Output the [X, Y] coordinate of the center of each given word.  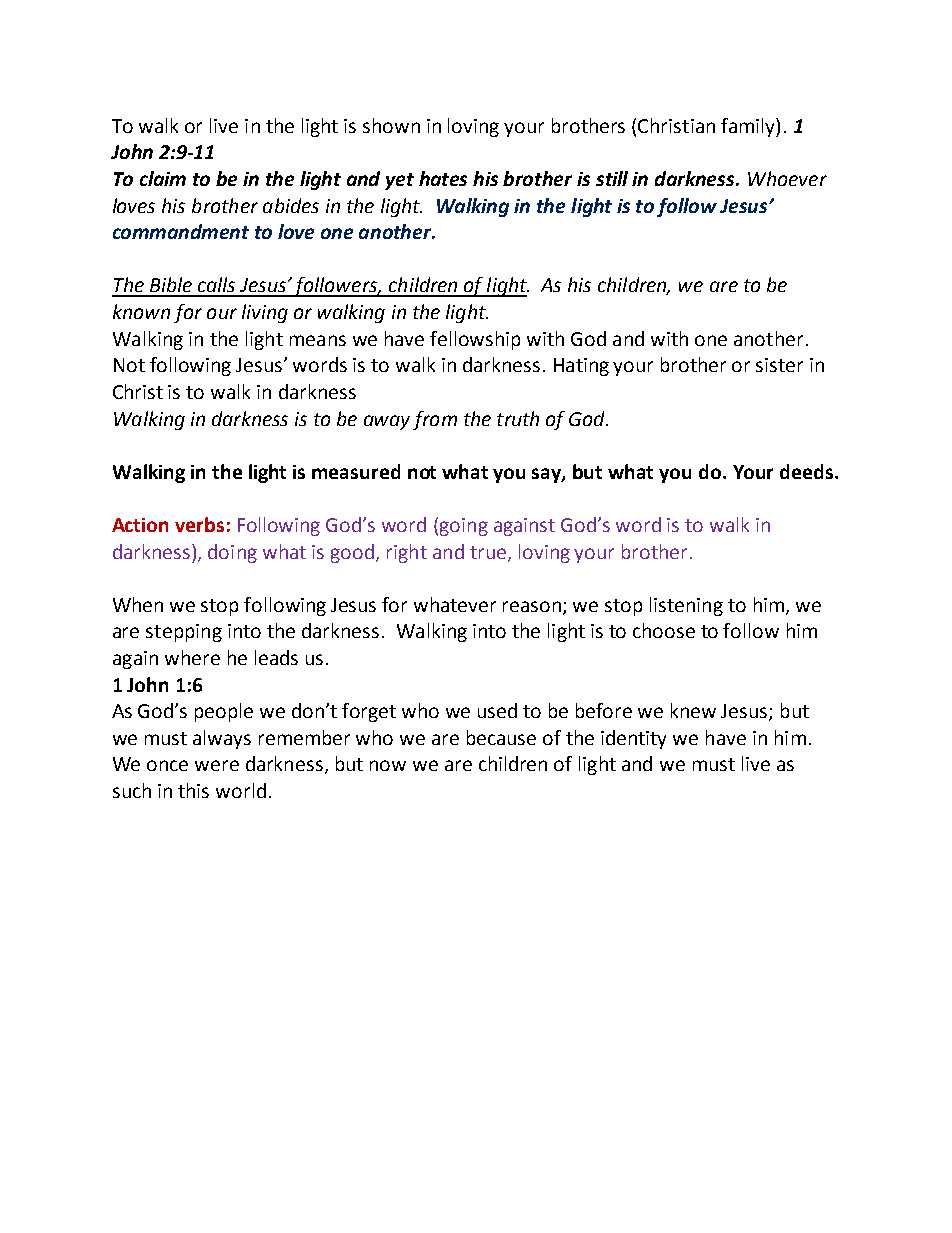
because [501, 737]
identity [633, 739]
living [265, 313]
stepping [184, 633]
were [217, 765]
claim [163, 178]
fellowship [475, 340]
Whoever [787, 178]
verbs [199, 524]
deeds [808, 471]
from [435, 420]
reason [533, 607]
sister [779, 365]
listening [686, 606]
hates [443, 178]
